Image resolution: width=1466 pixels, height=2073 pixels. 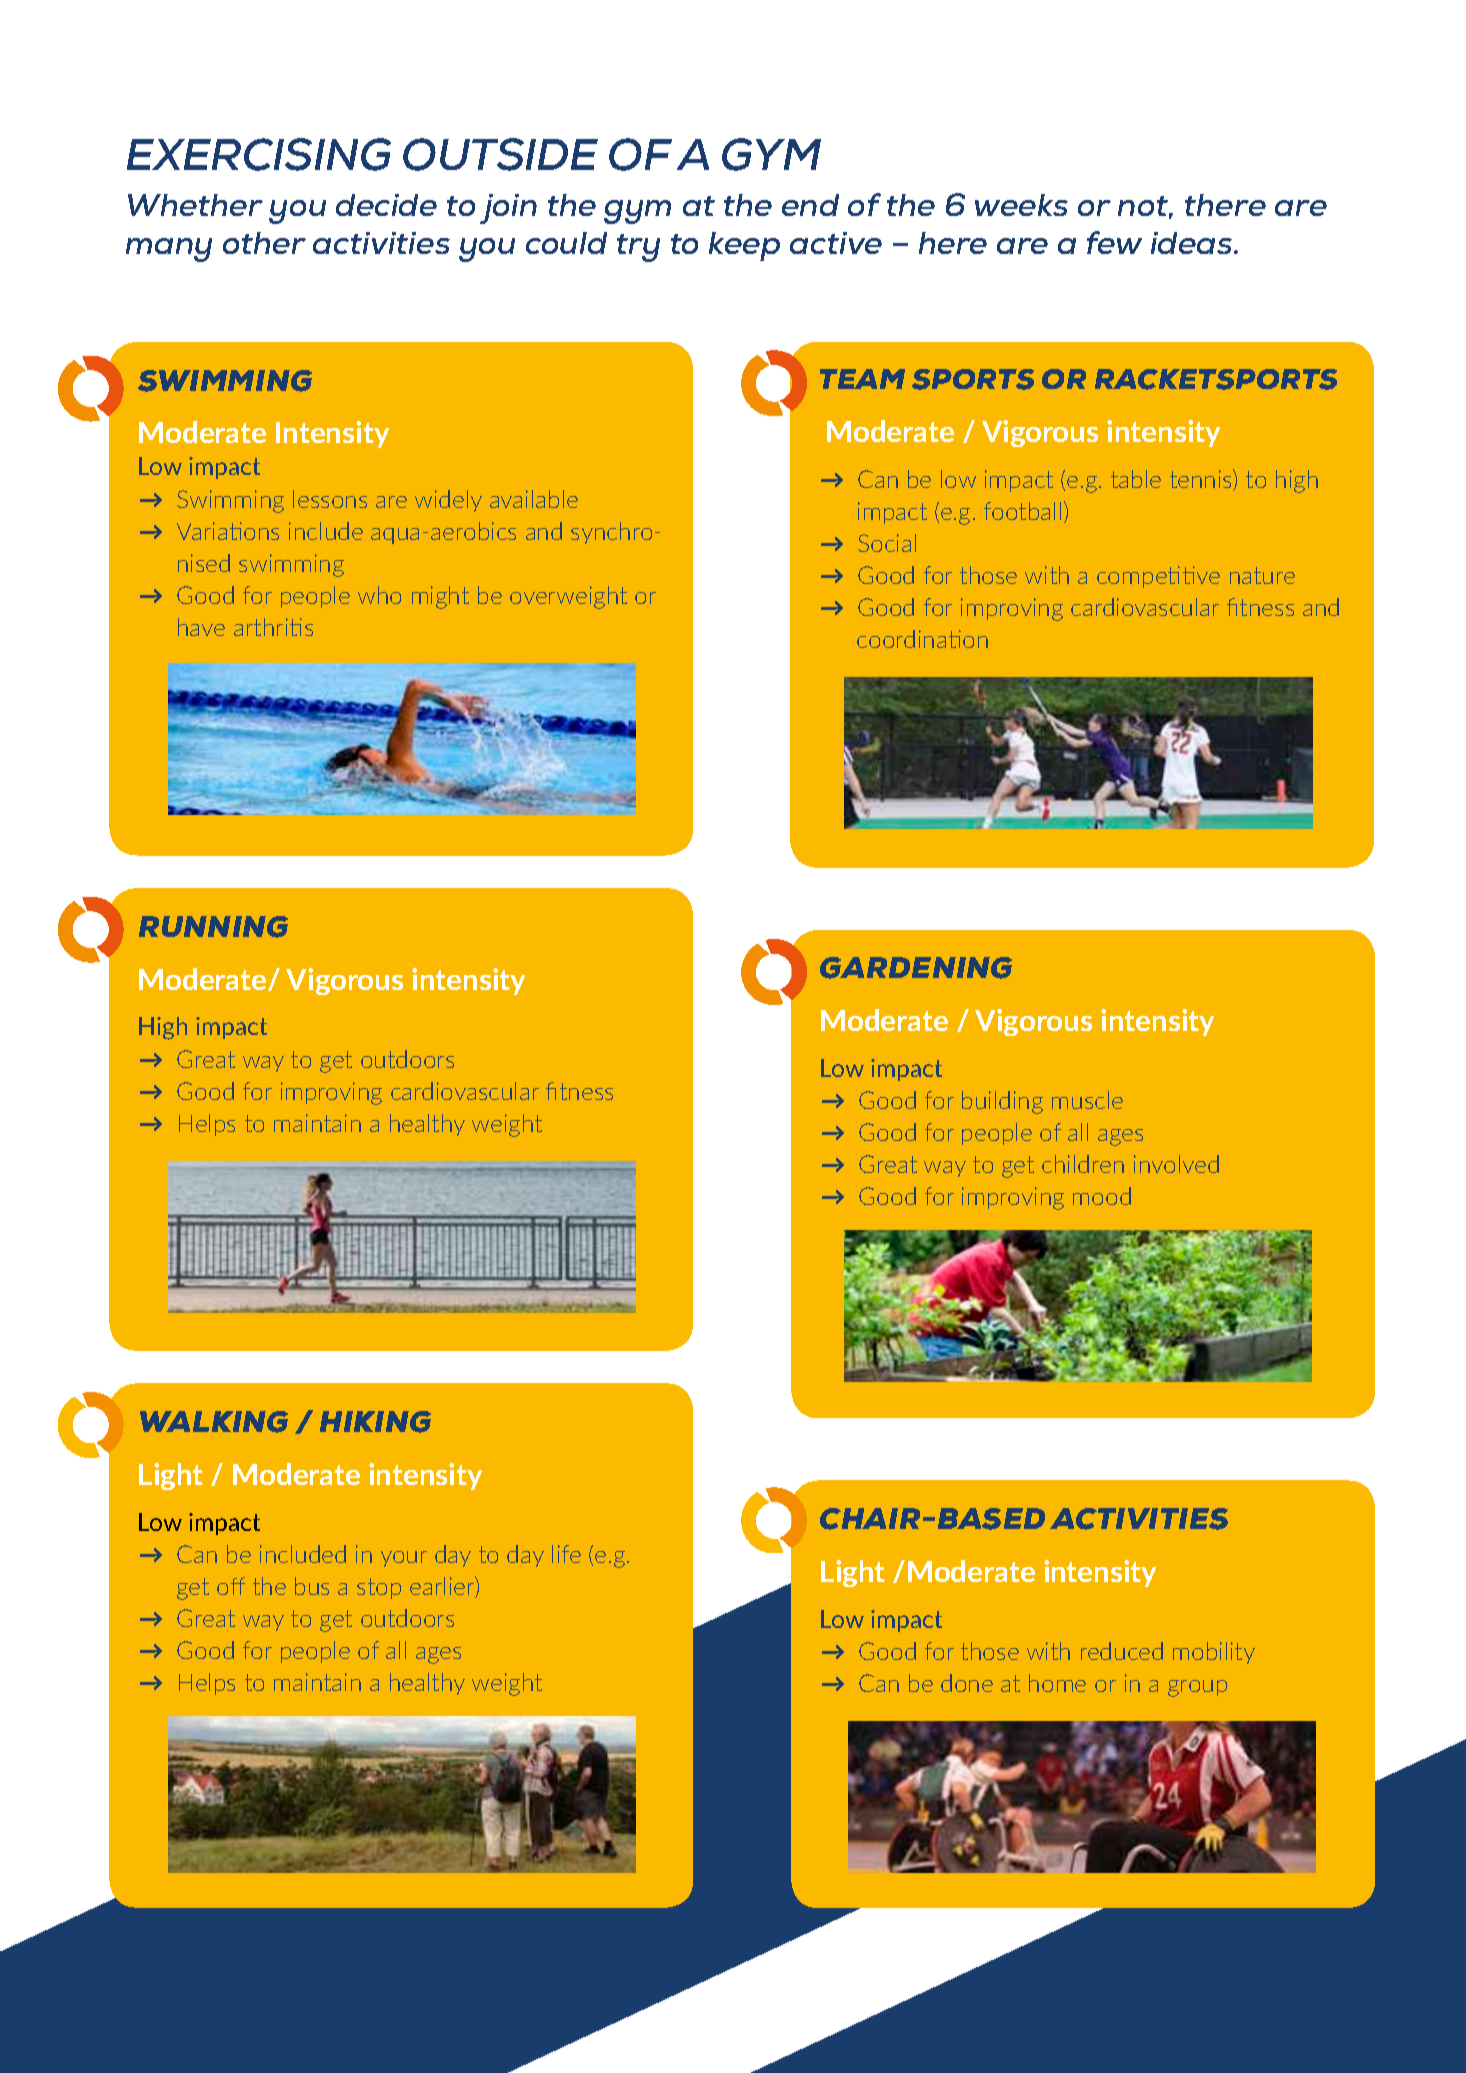 I want to click on RUNNING, so click(x=213, y=927).
